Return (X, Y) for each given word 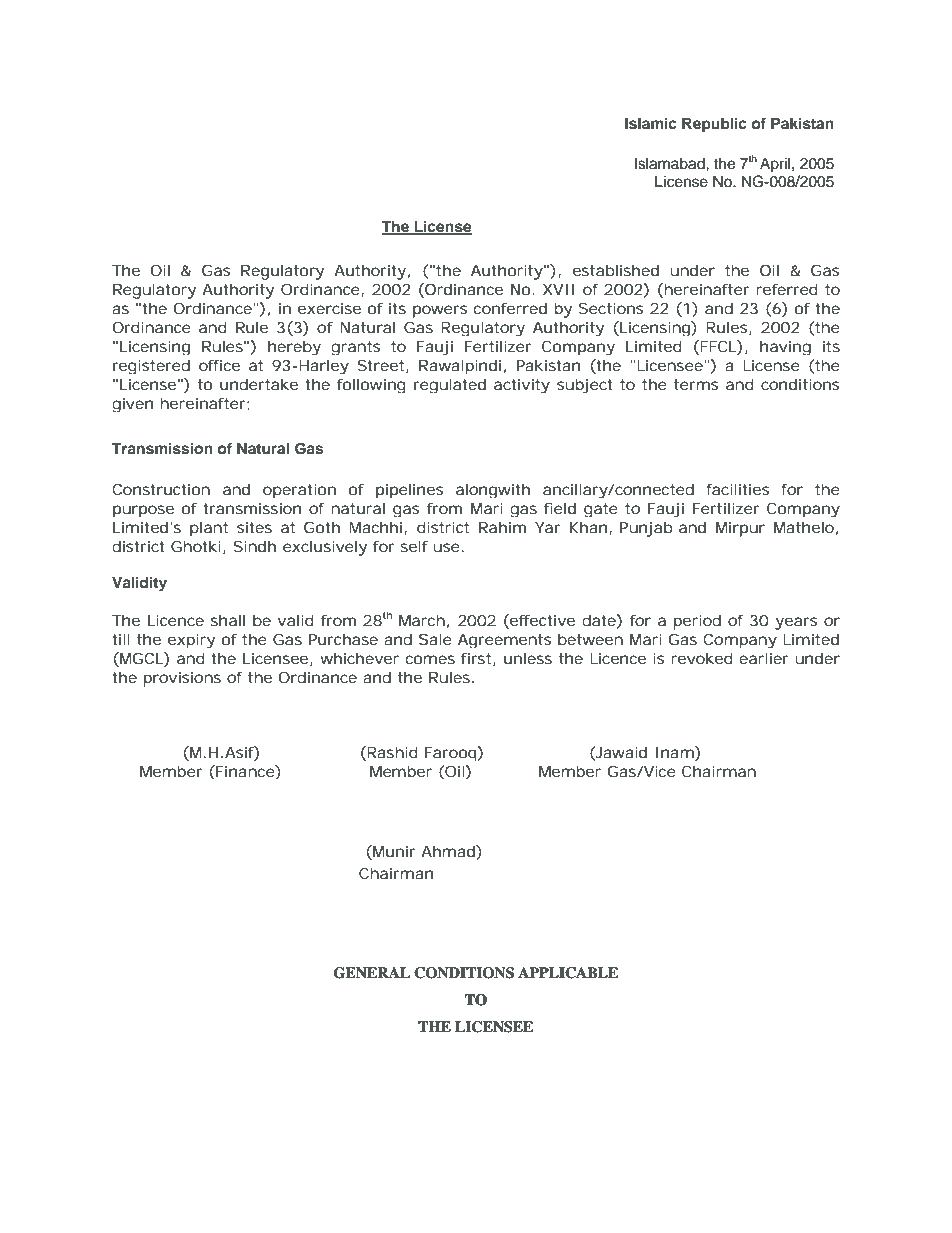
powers (440, 311)
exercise (329, 308)
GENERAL (372, 973)
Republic (714, 125)
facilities (737, 489)
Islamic (651, 123)
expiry (191, 641)
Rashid (391, 753)
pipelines (409, 491)
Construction (161, 489)
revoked (702, 658)
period (697, 622)
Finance (245, 771)
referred (787, 289)
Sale (435, 639)
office (219, 365)
